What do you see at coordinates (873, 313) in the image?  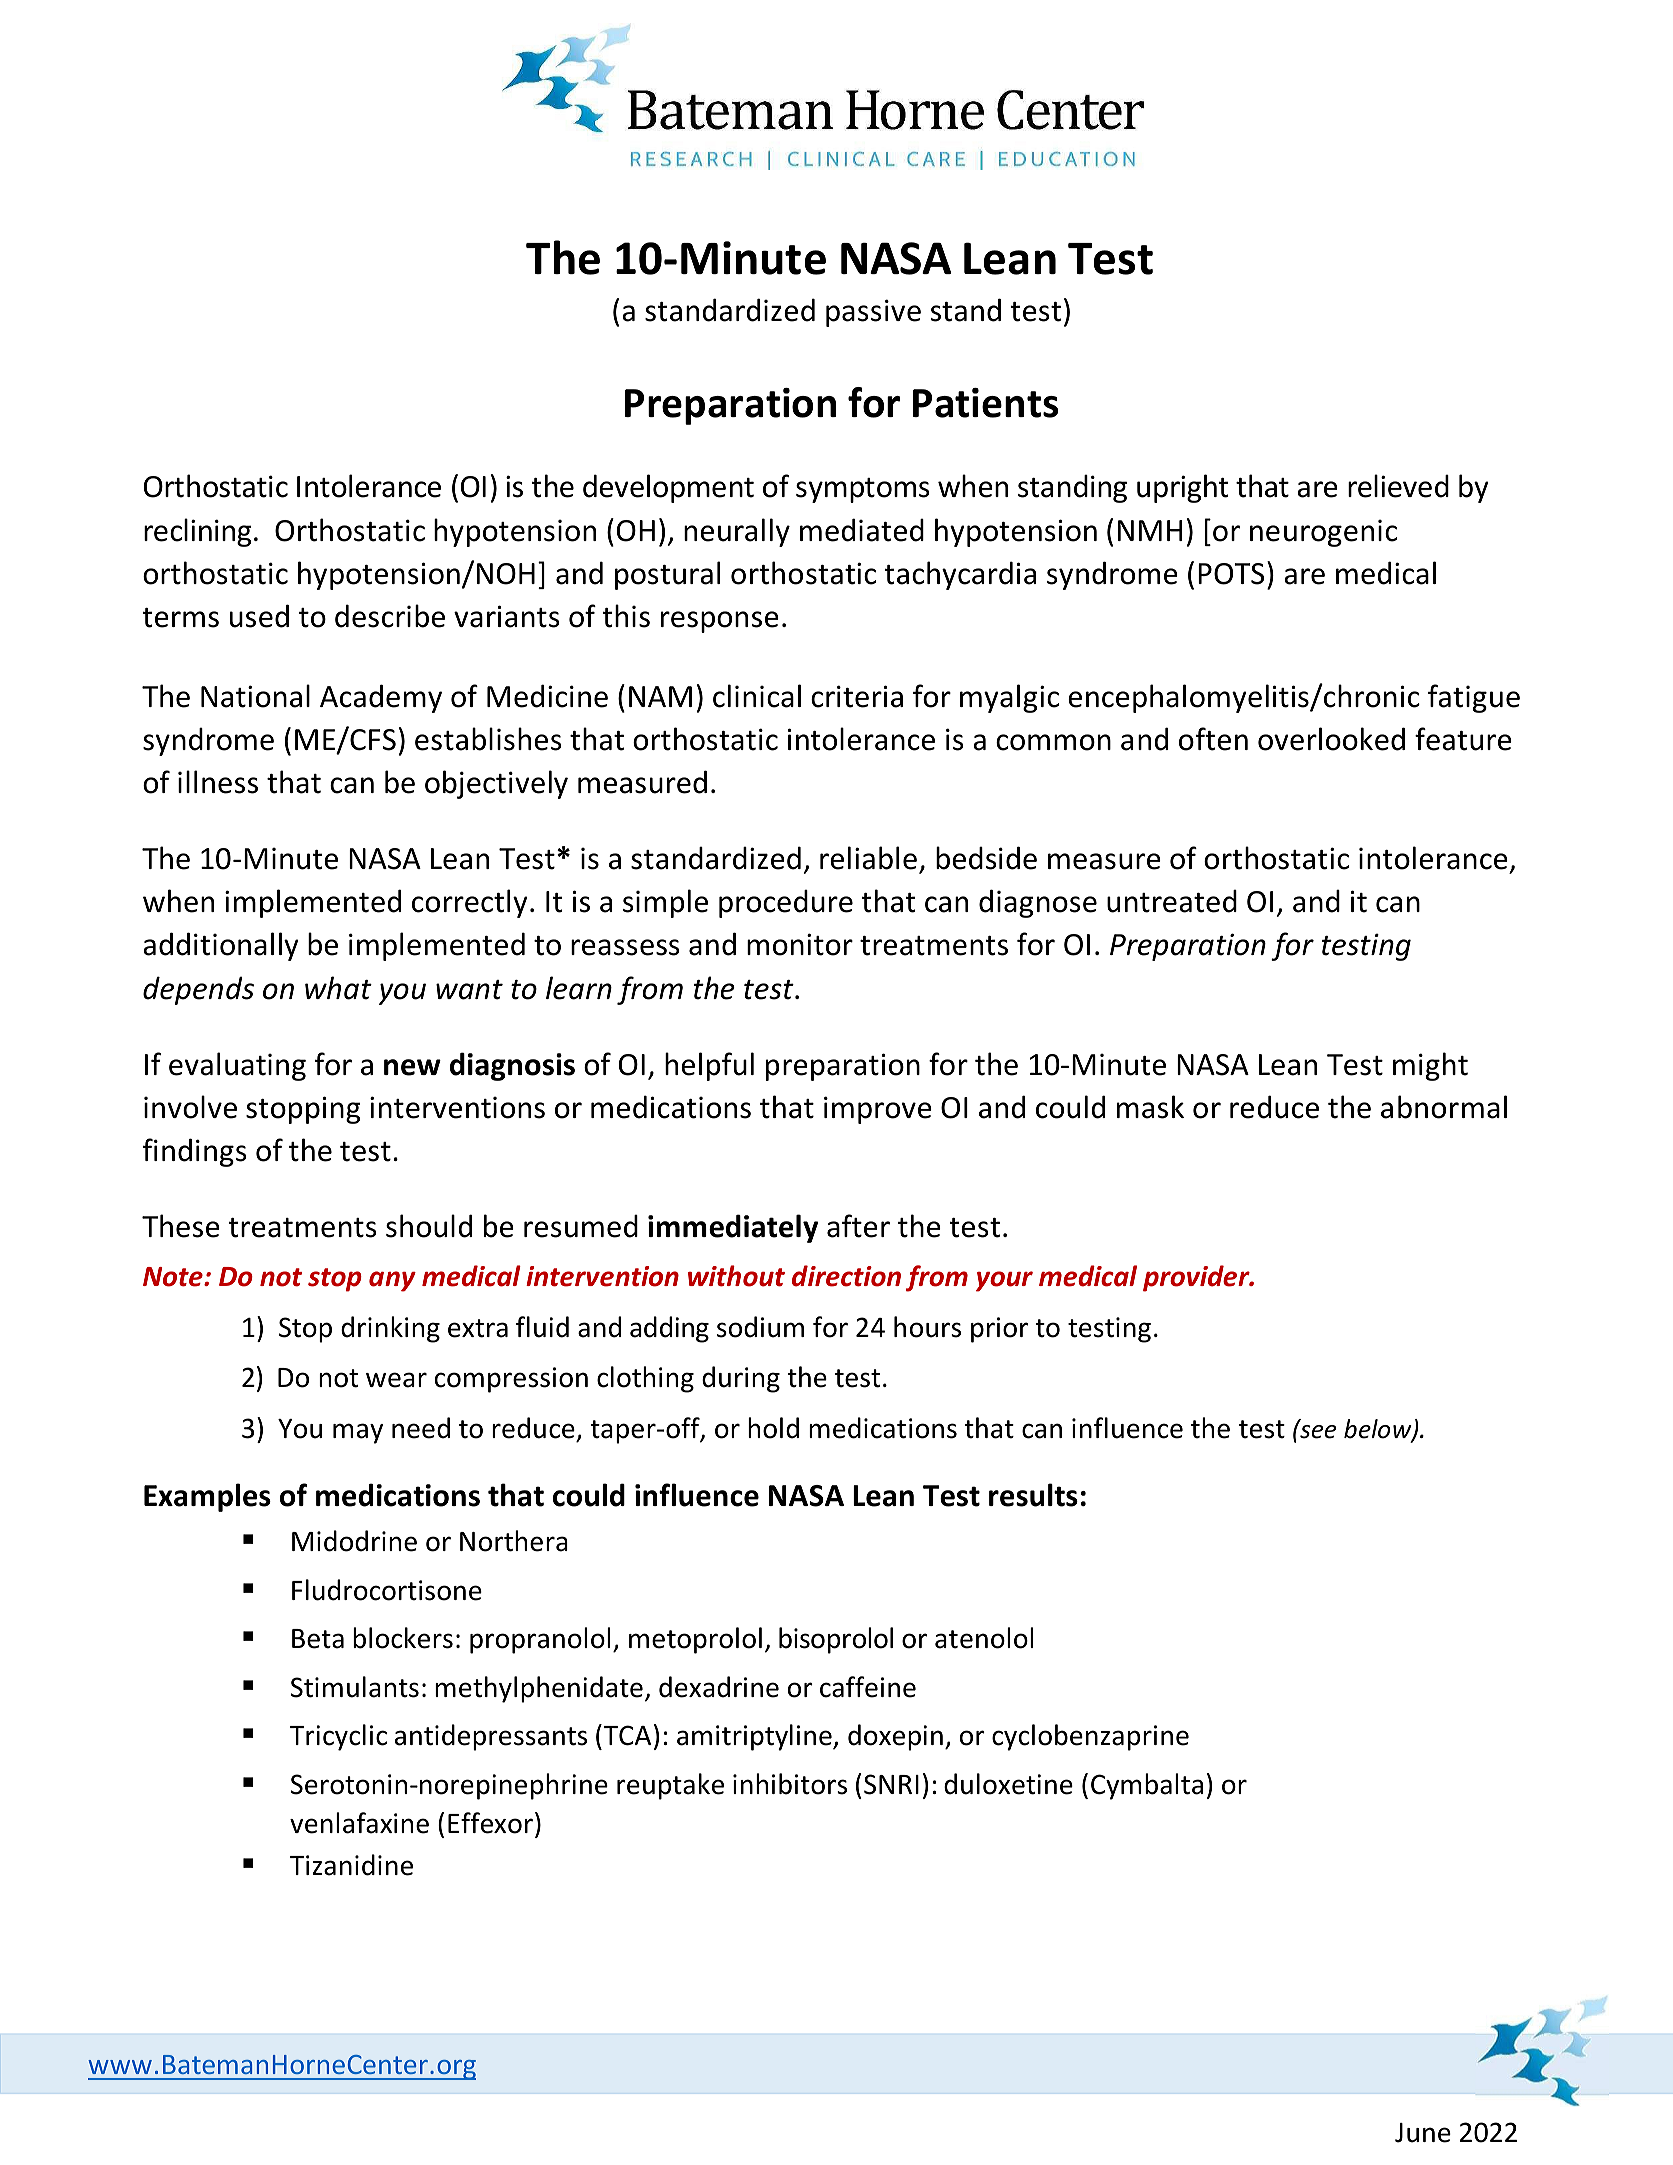 I see `passive` at bounding box center [873, 313].
